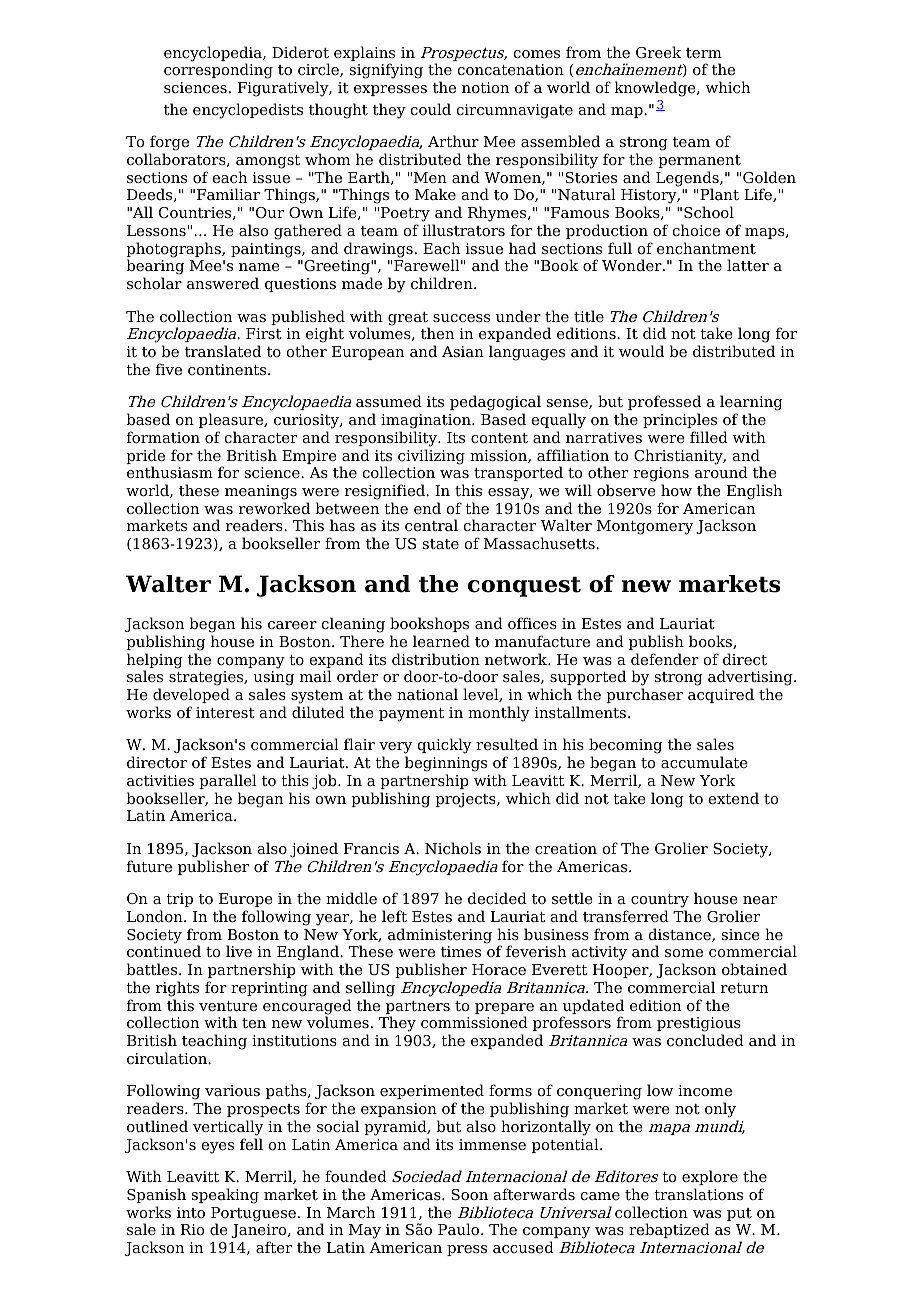 This image has height=1308, width=924. Describe the element at coordinates (225, 1196) in the image. I see `speaking` at that location.
